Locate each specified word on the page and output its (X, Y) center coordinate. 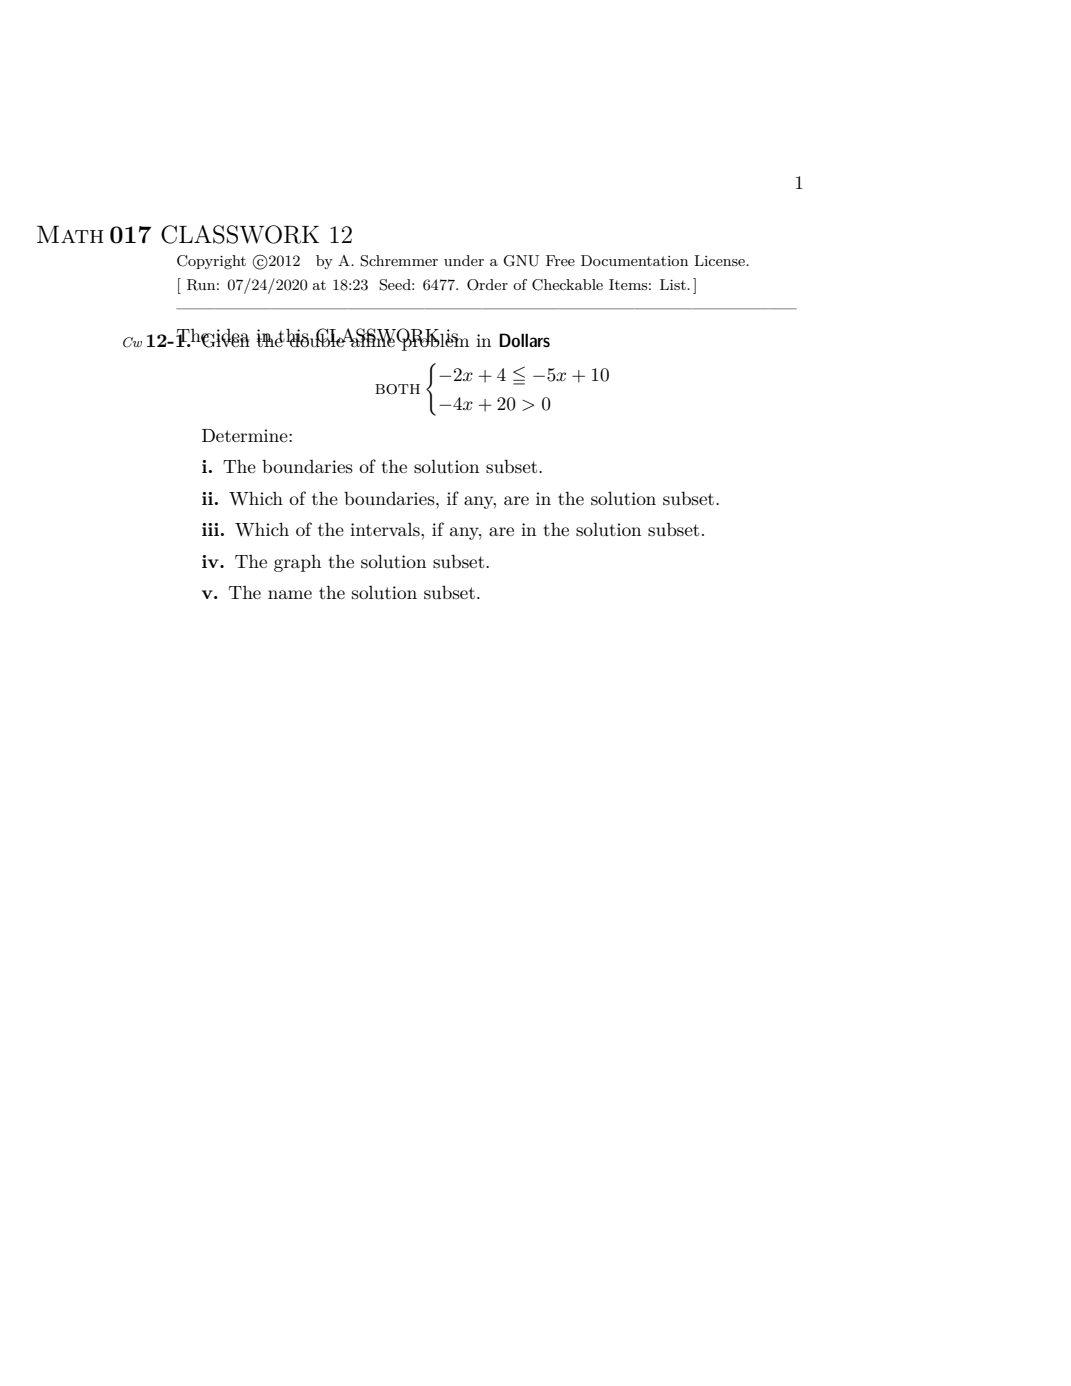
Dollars (524, 340)
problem (434, 341)
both (397, 389)
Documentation (634, 260)
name (290, 594)
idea (232, 336)
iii (211, 529)
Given (225, 339)
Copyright (211, 262)
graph (297, 563)
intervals (386, 530)
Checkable (567, 285)
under (464, 260)
